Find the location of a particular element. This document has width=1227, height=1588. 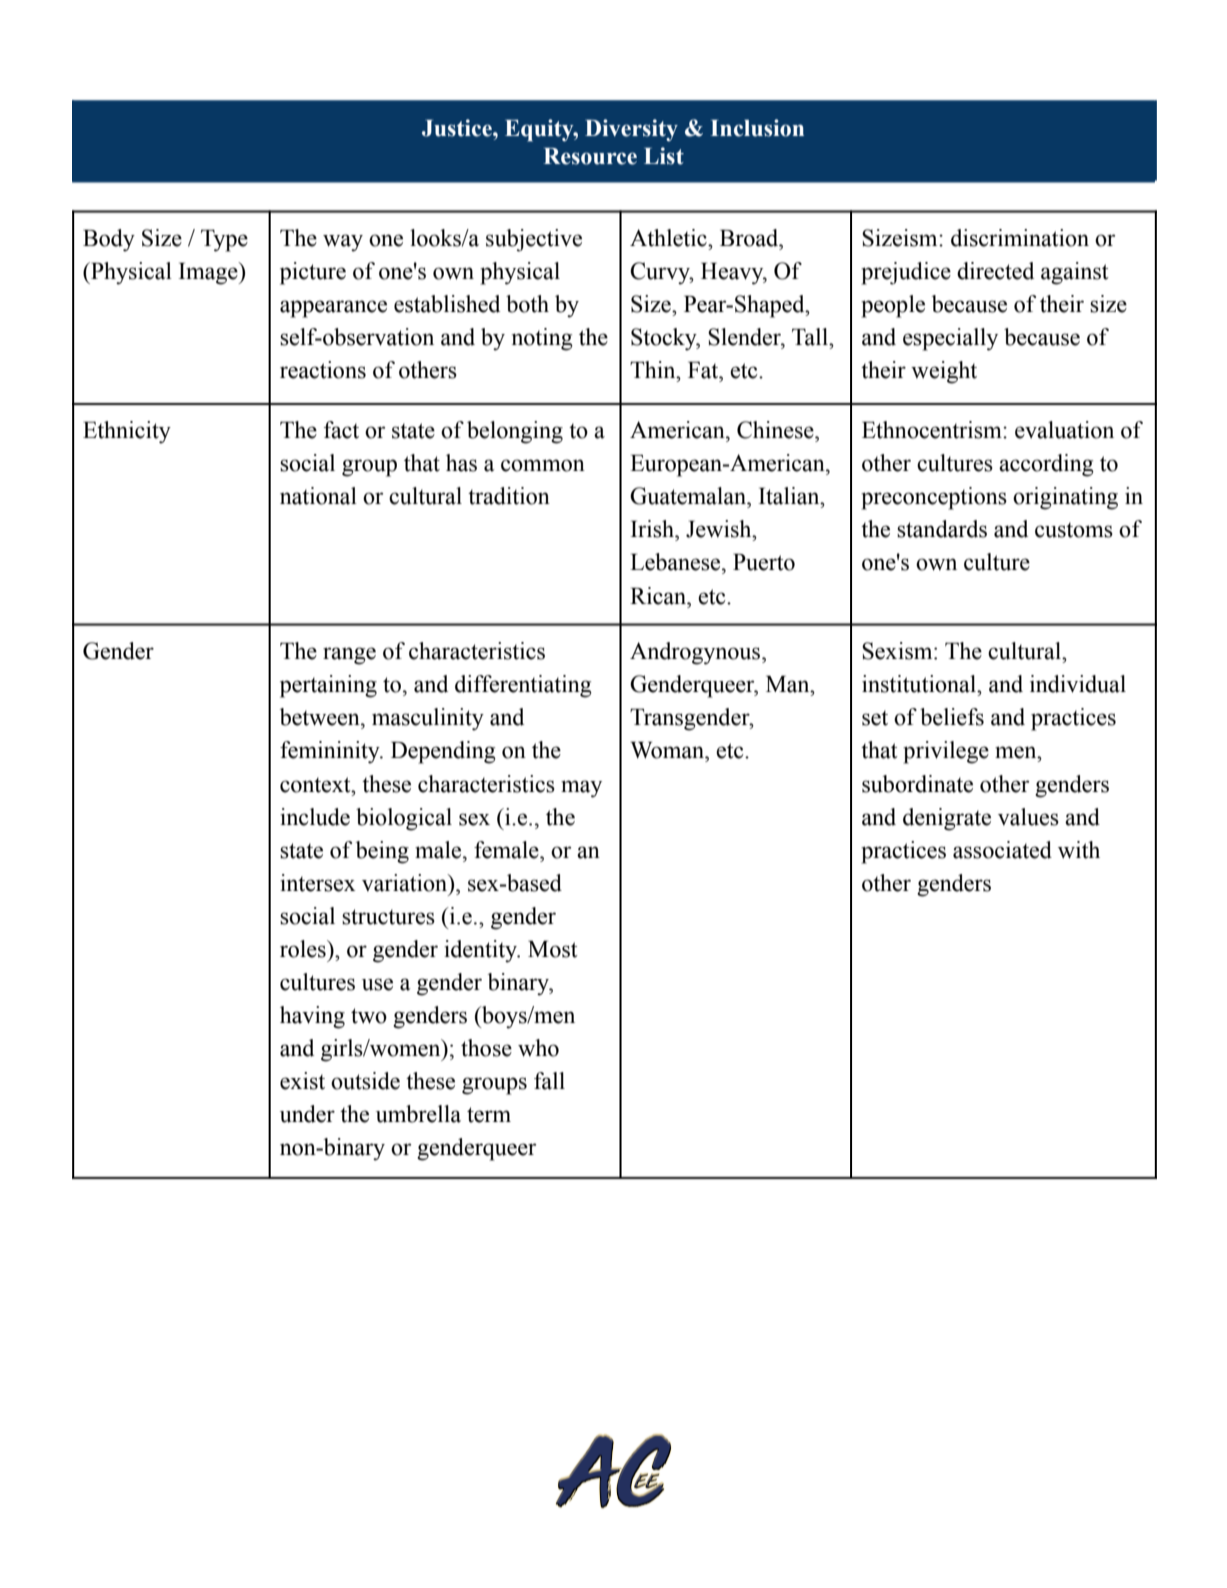

who is located at coordinates (538, 1048).
